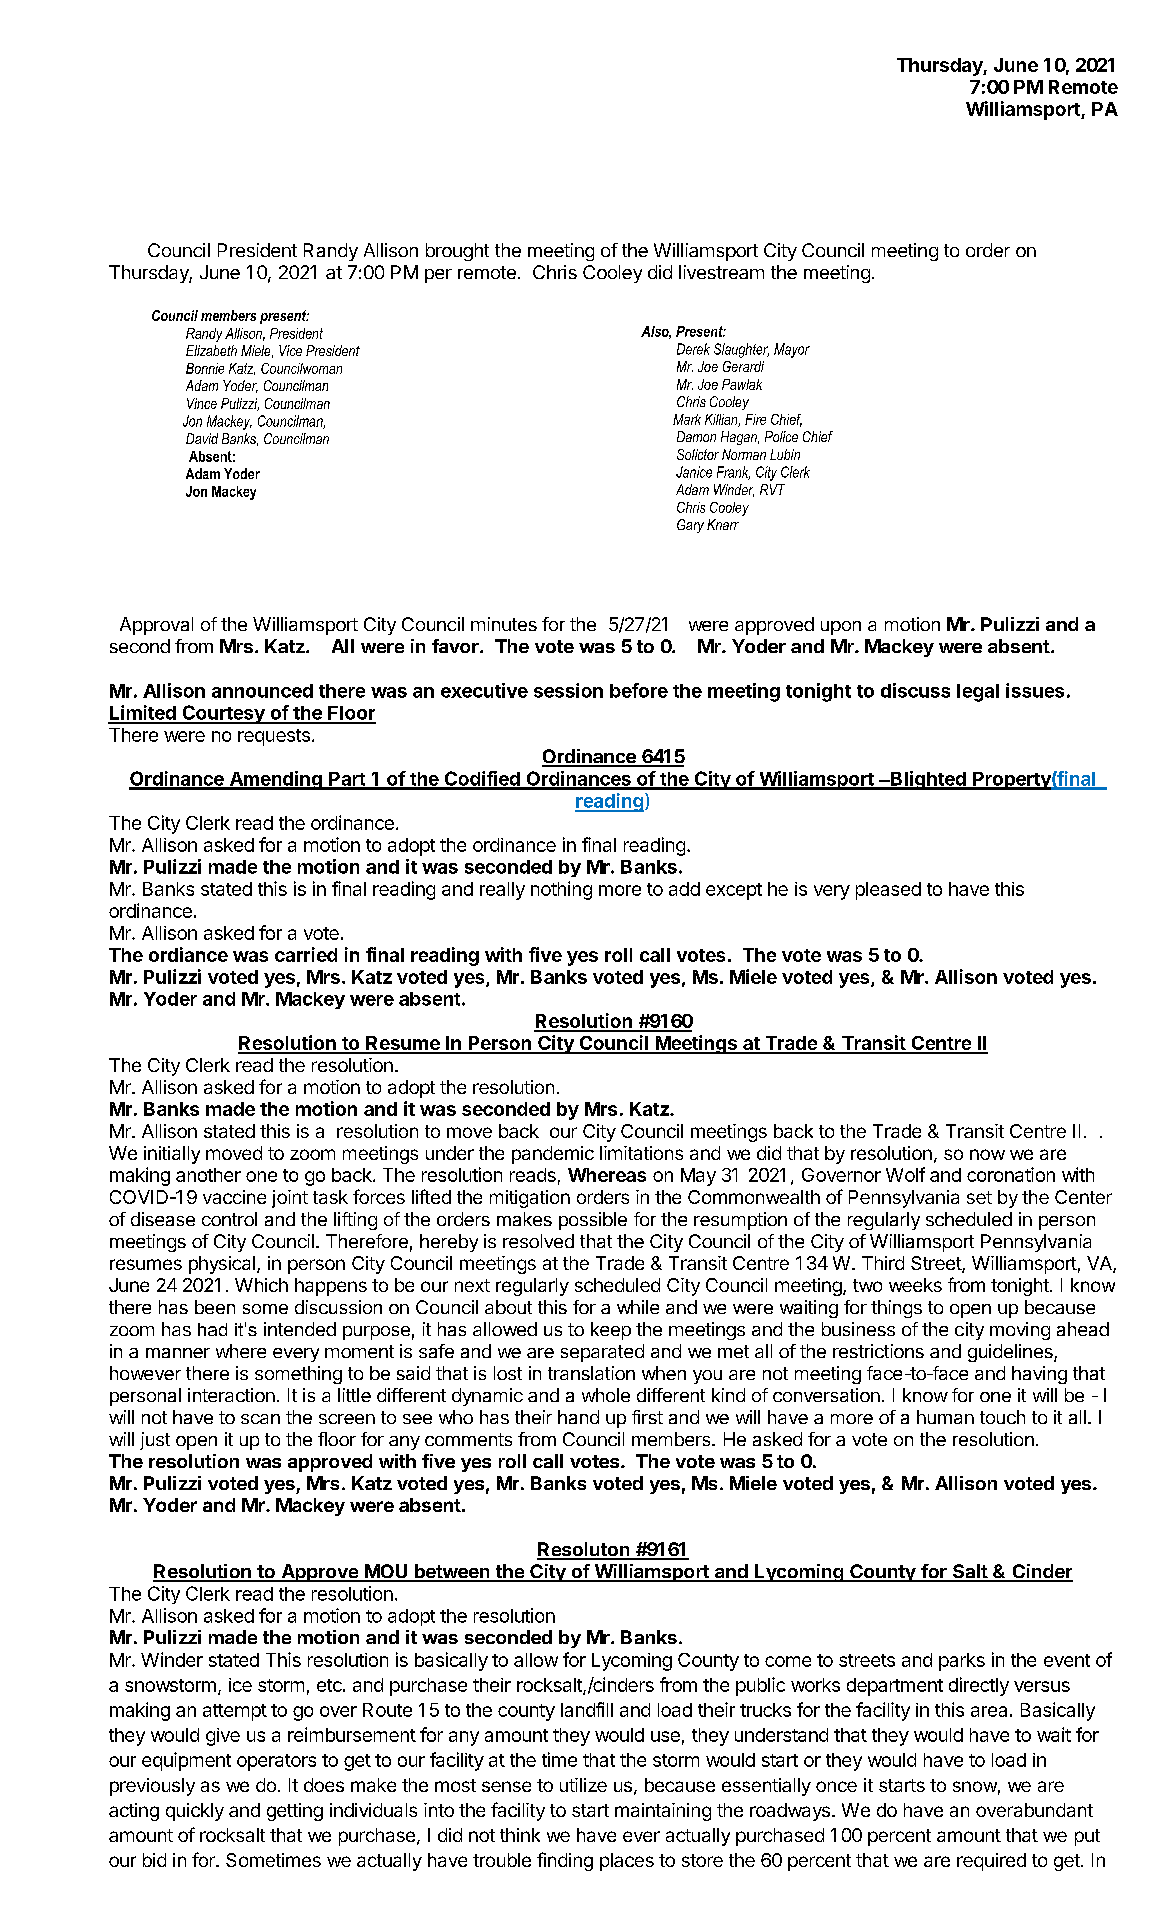 The height and width of the page is (1930, 1172). What do you see at coordinates (693, 349) in the page?
I see `Derek` at bounding box center [693, 349].
